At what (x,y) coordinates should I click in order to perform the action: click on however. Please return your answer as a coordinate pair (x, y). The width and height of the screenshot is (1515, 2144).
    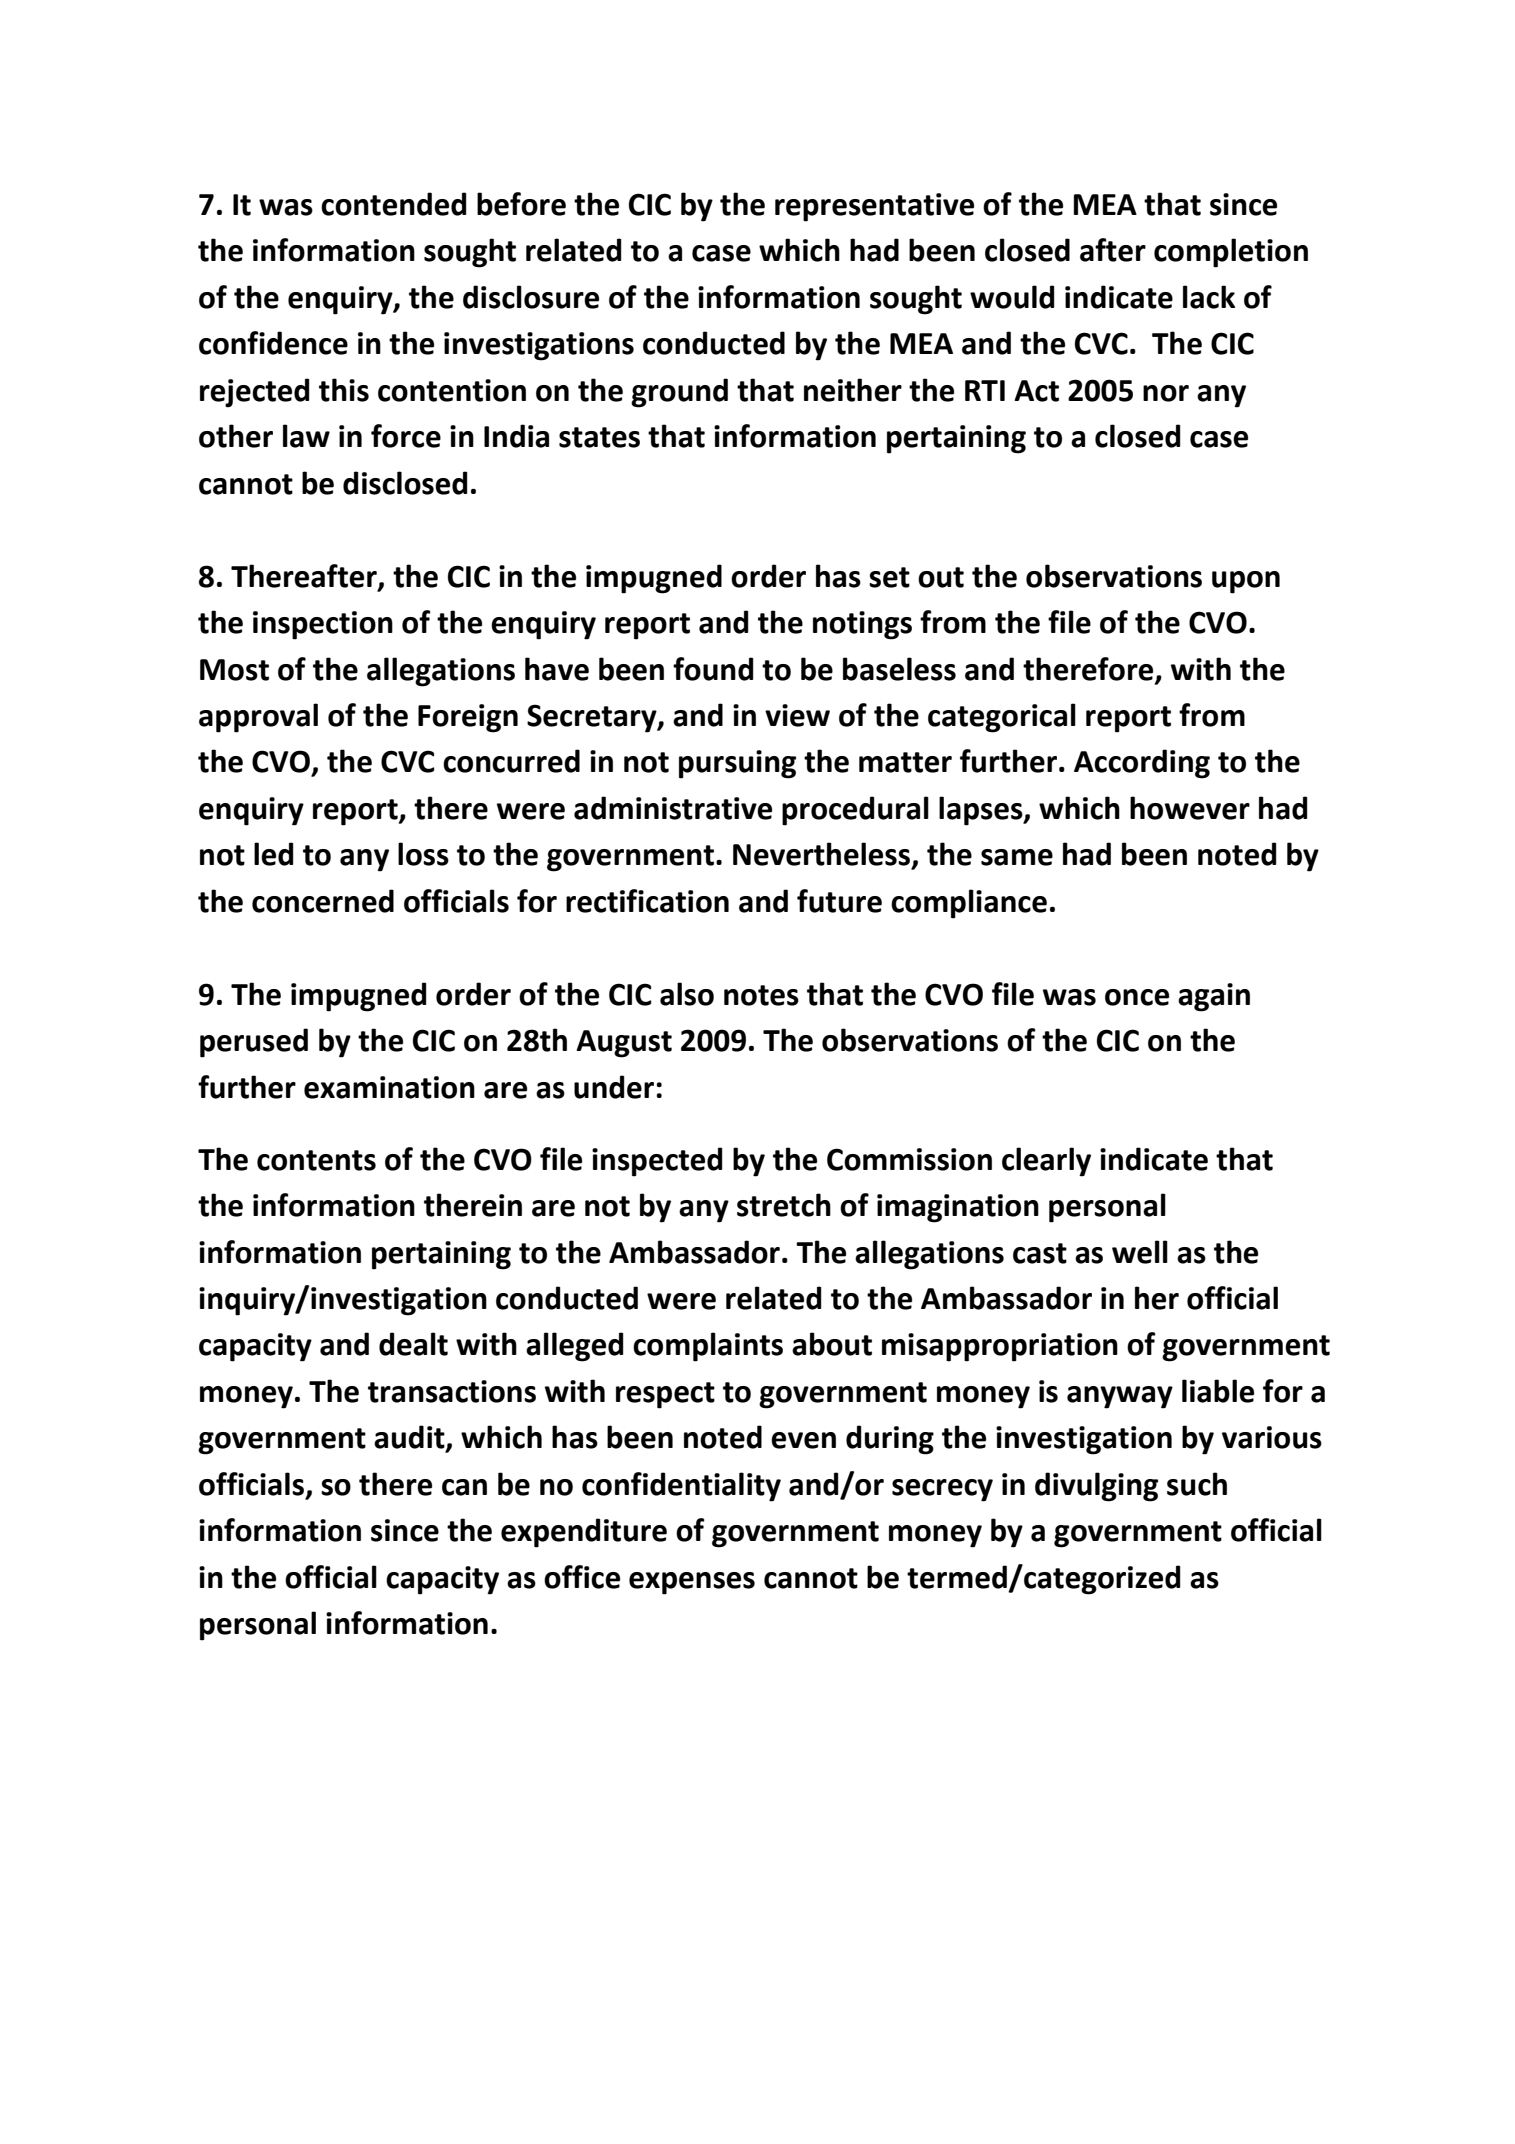
    Looking at the image, I should click on (1190, 808).
